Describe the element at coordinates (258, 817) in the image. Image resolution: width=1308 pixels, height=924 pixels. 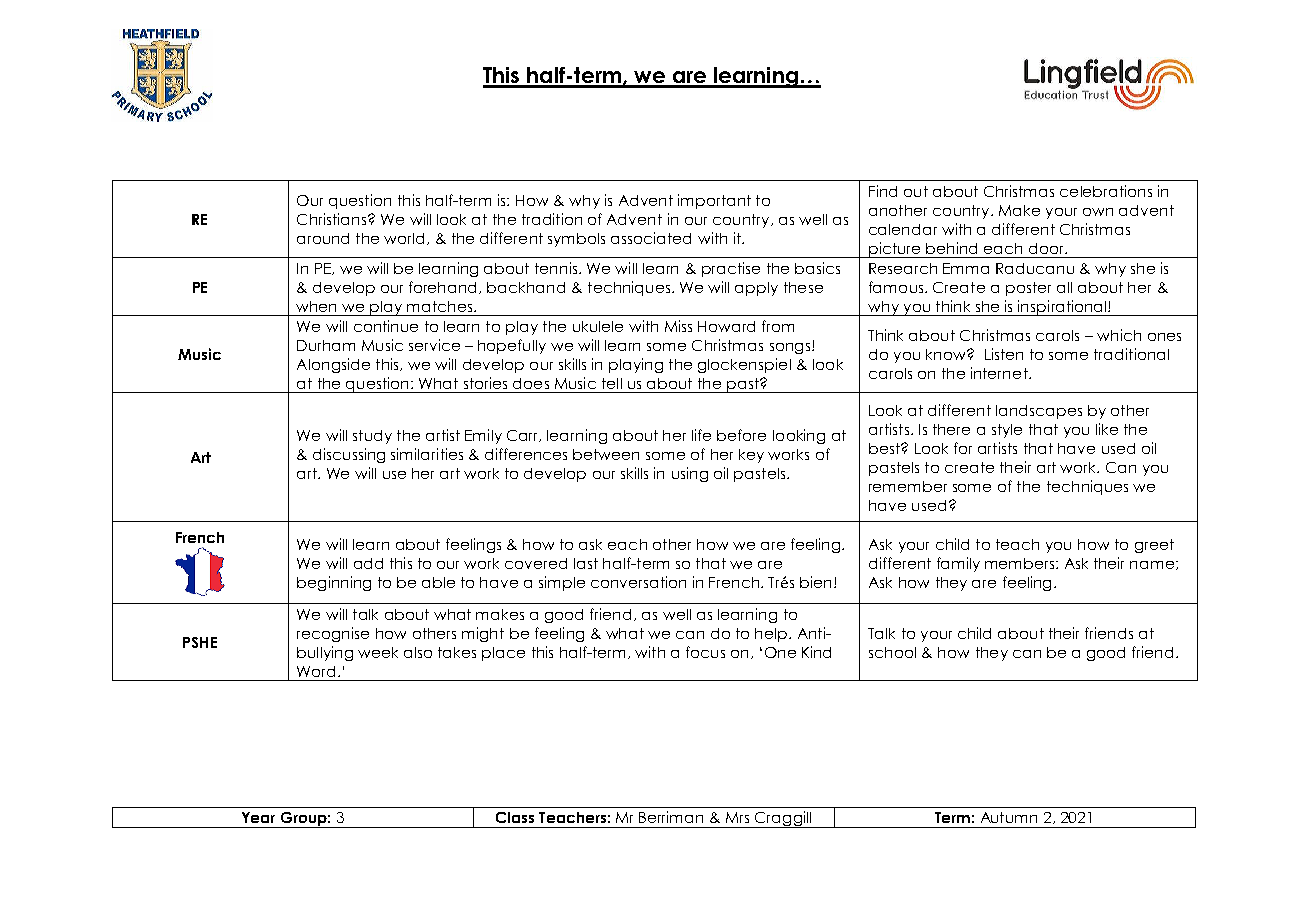
I see `Year` at that location.
